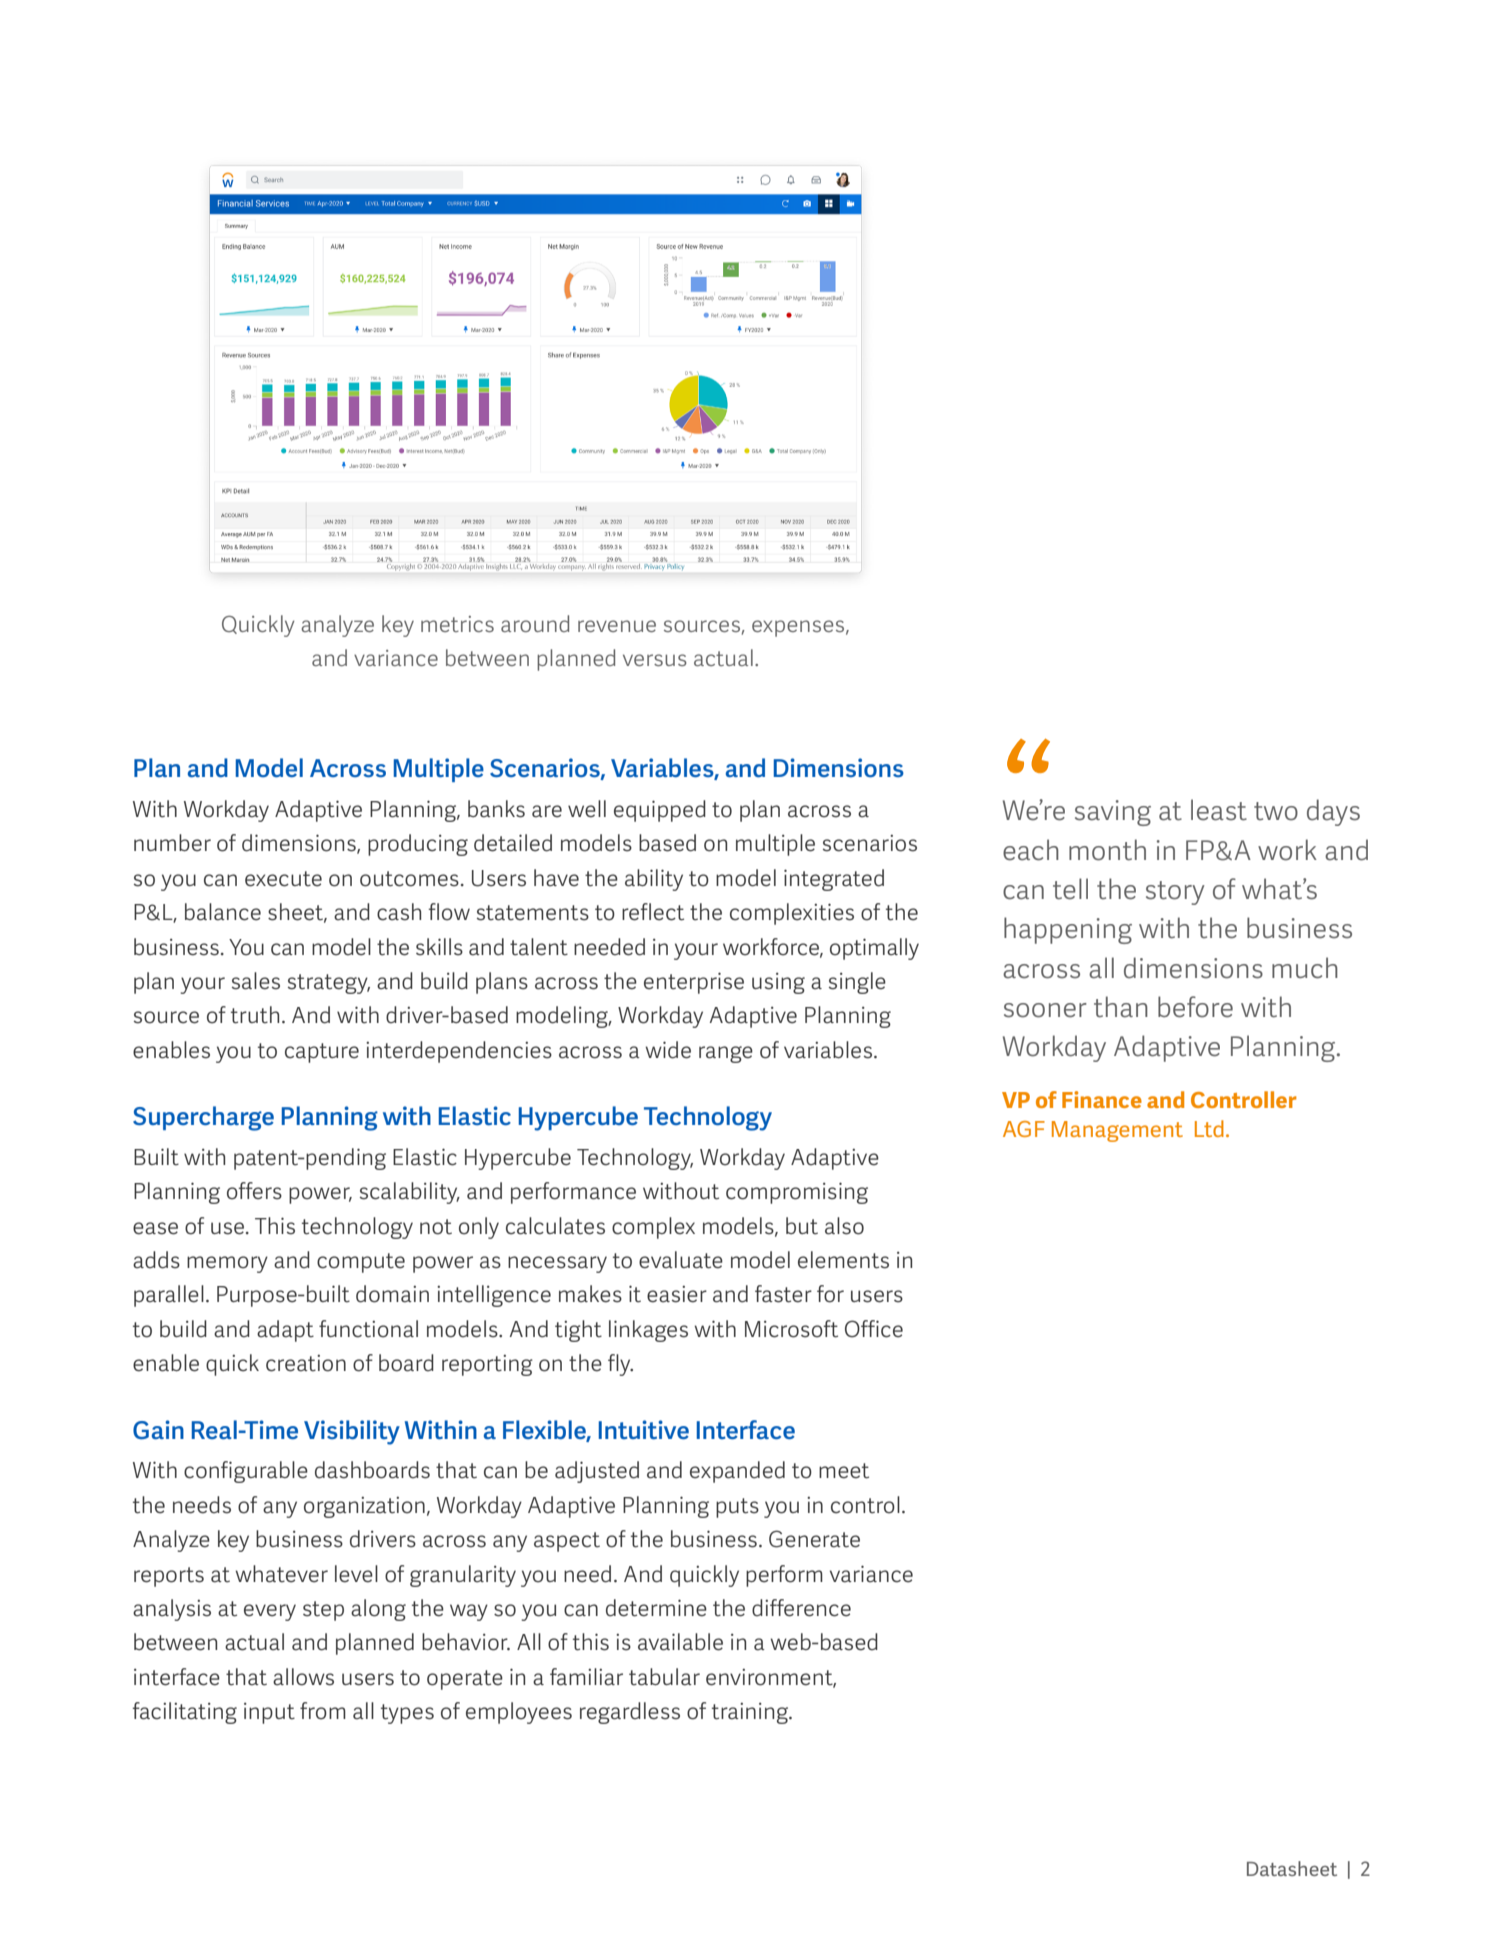  Describe the element at coordinates (254, 1191) in the screenshot. I see `offers` at that location.
